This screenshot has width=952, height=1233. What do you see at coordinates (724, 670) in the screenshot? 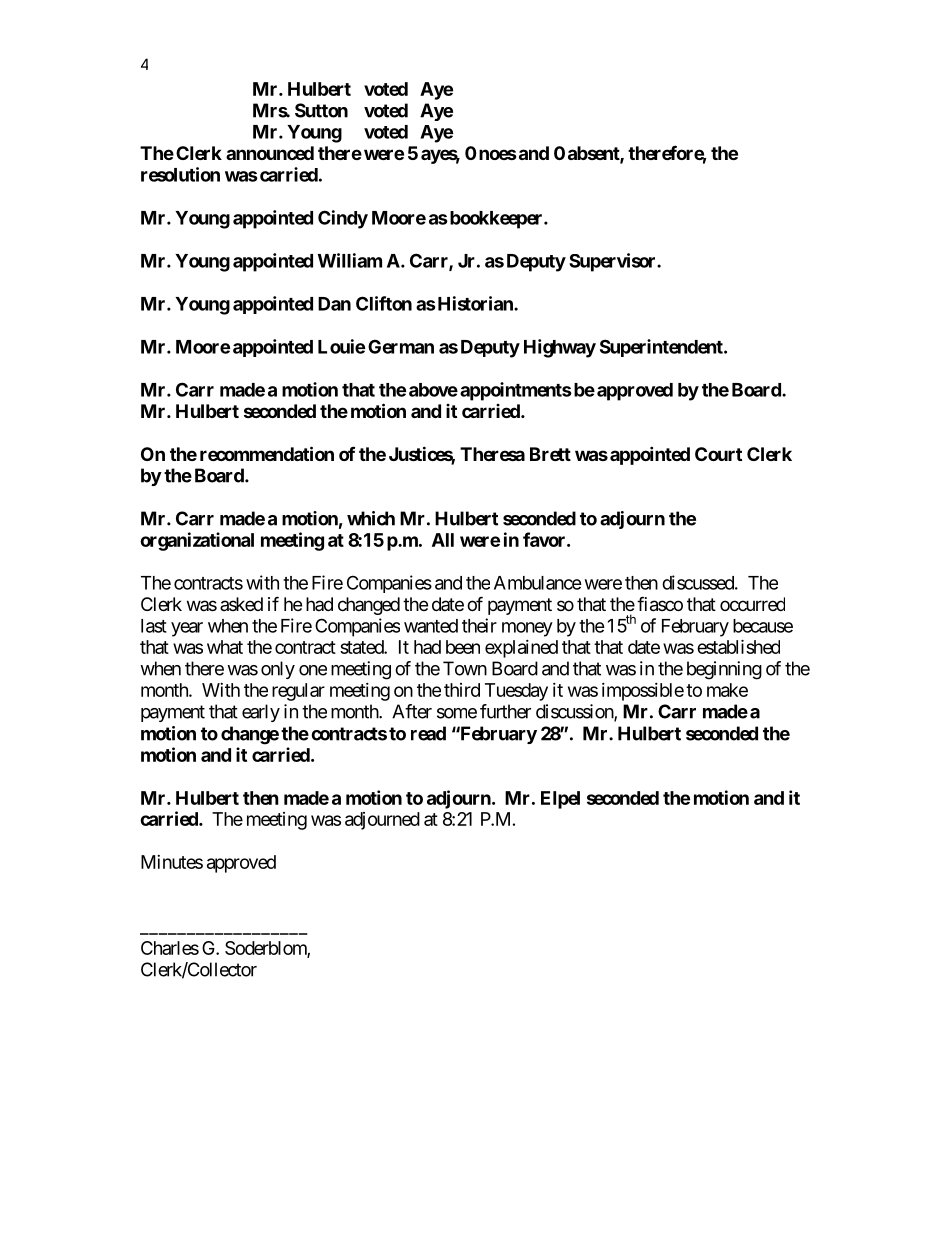
I see `beginning` at bounding box center [724, 670].
